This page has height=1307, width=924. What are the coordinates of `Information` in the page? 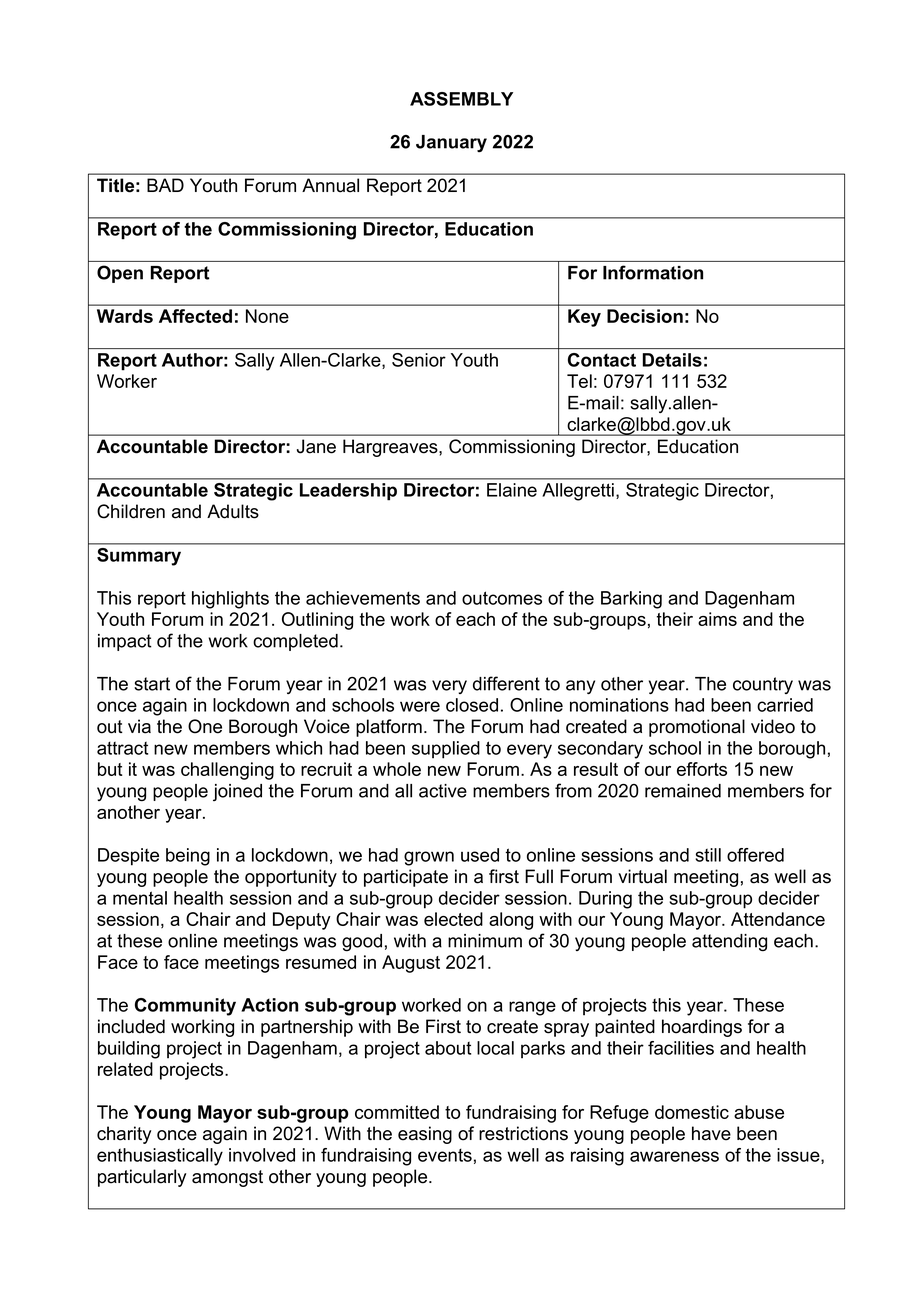 It's located at (653, 272).
